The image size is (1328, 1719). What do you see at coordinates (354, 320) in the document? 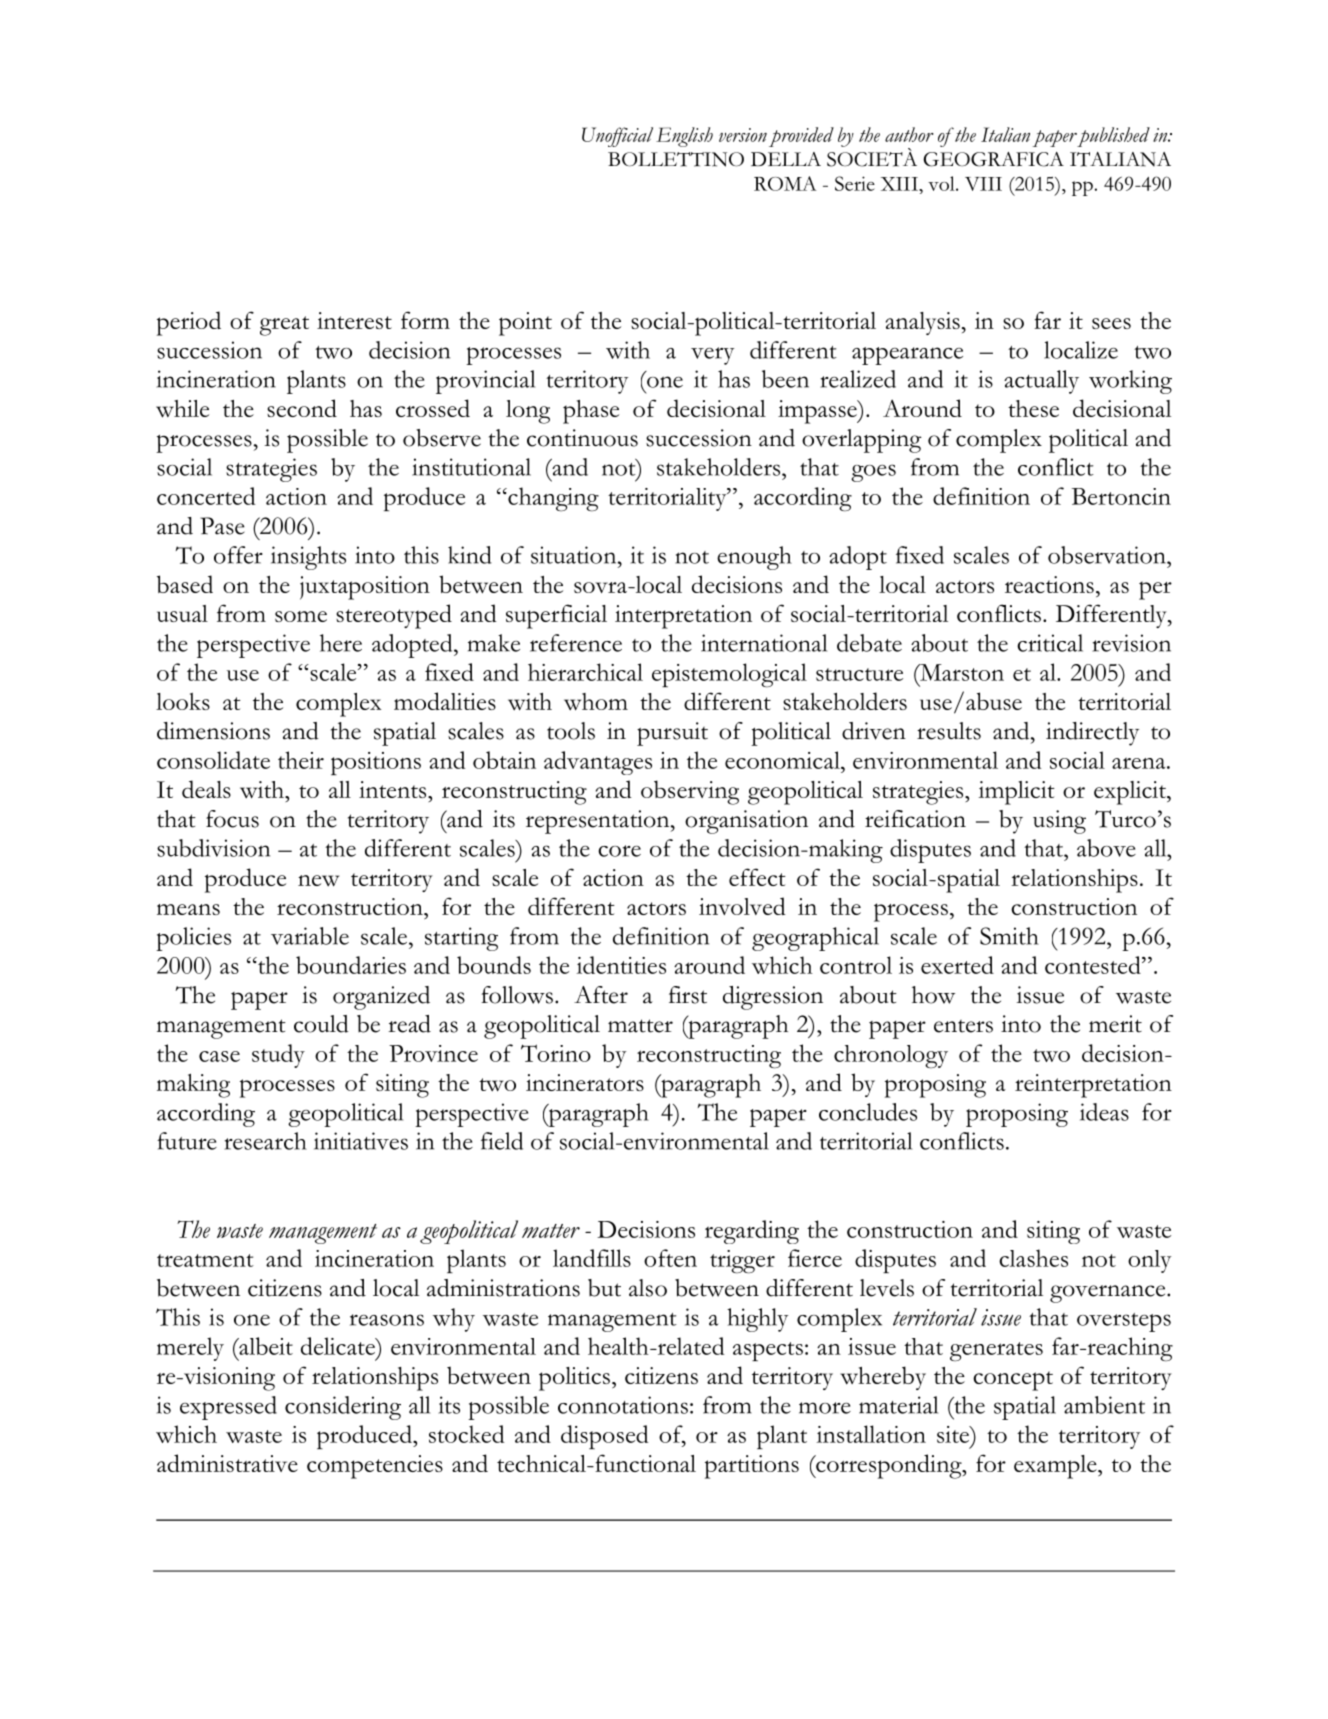
I see `interest` at bounding box center [354, 320].
